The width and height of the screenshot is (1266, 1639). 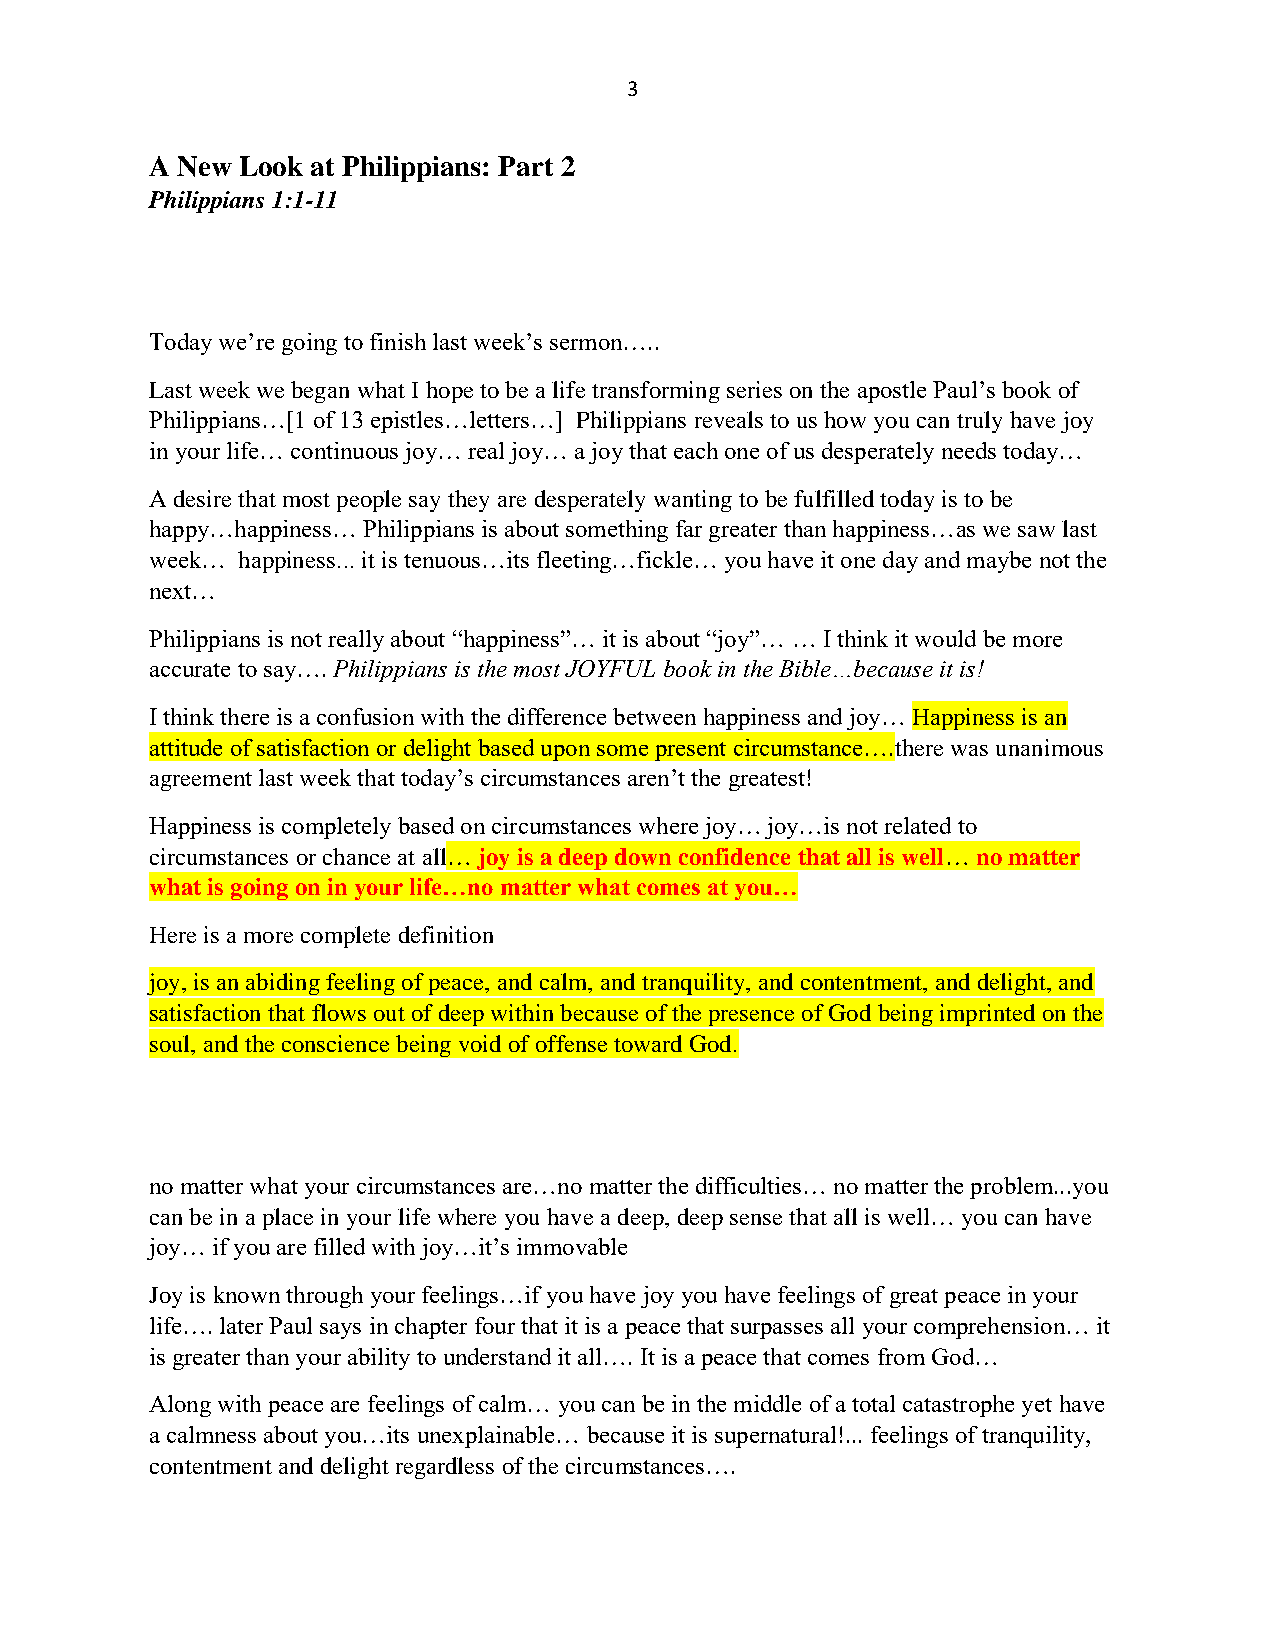 I want to click on next, so click(x=170, y=592).
